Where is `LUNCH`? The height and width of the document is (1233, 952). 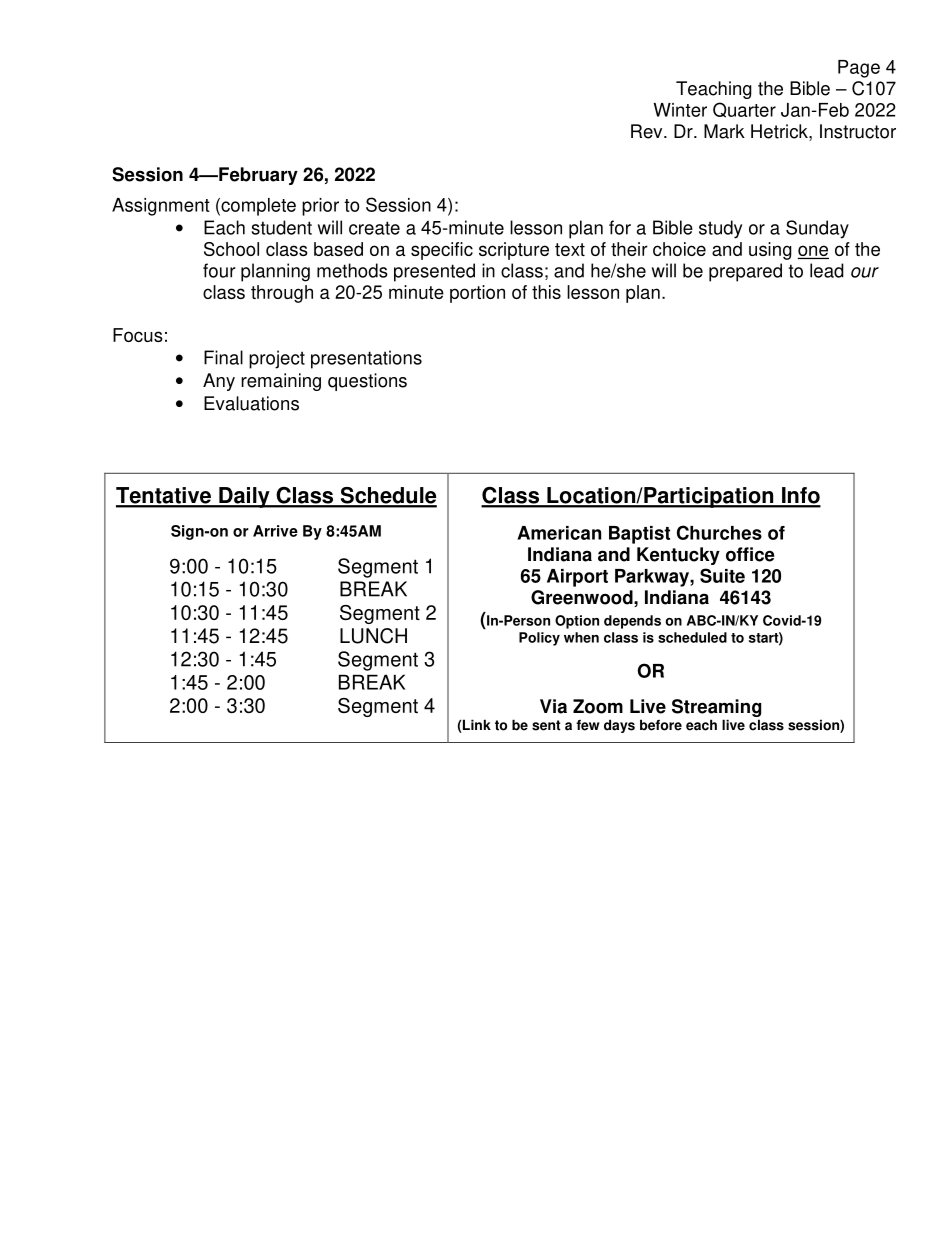 LUNCH is located at coordinates (373, 636).
